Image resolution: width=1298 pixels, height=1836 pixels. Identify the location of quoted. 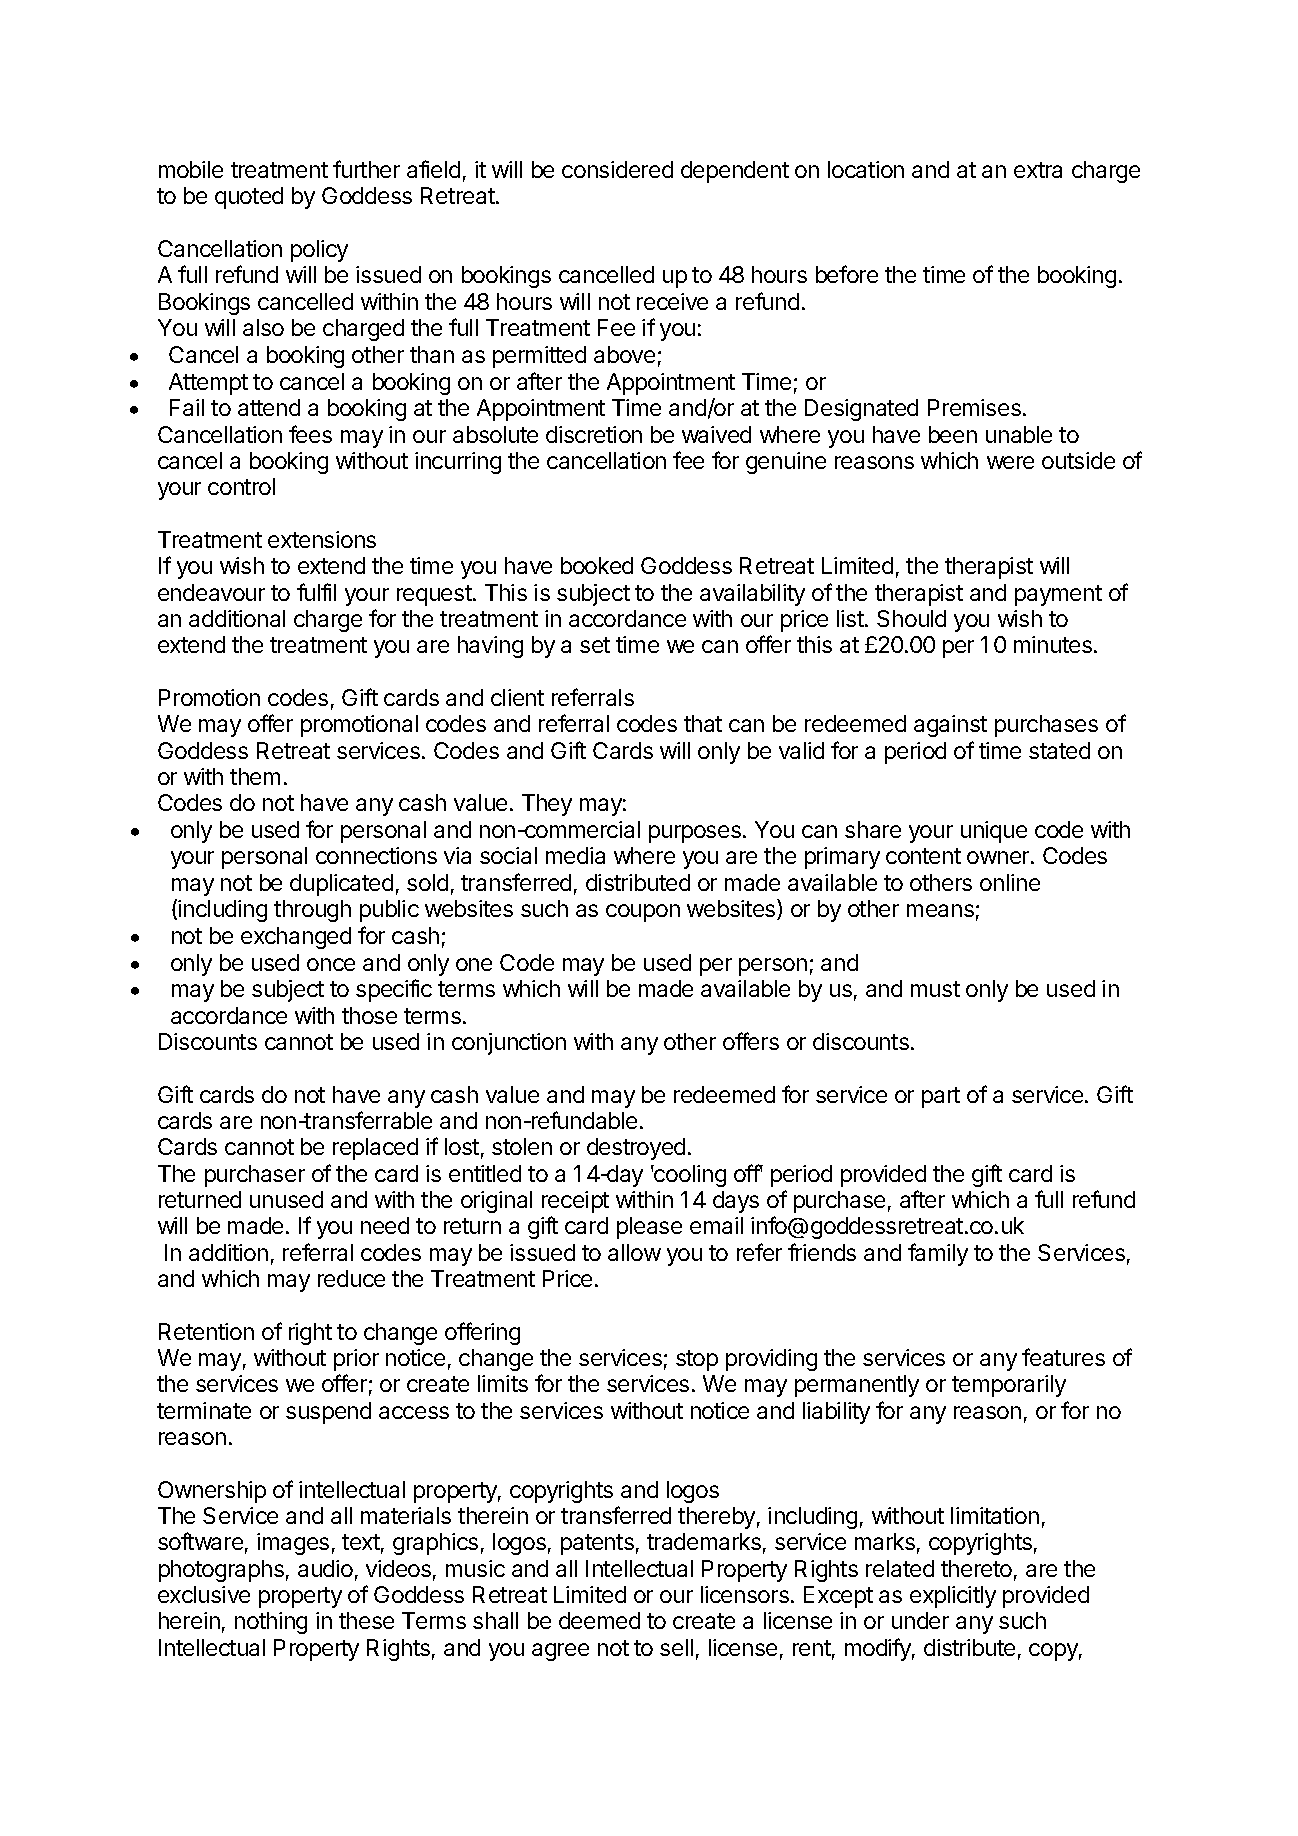
(249, 198).
